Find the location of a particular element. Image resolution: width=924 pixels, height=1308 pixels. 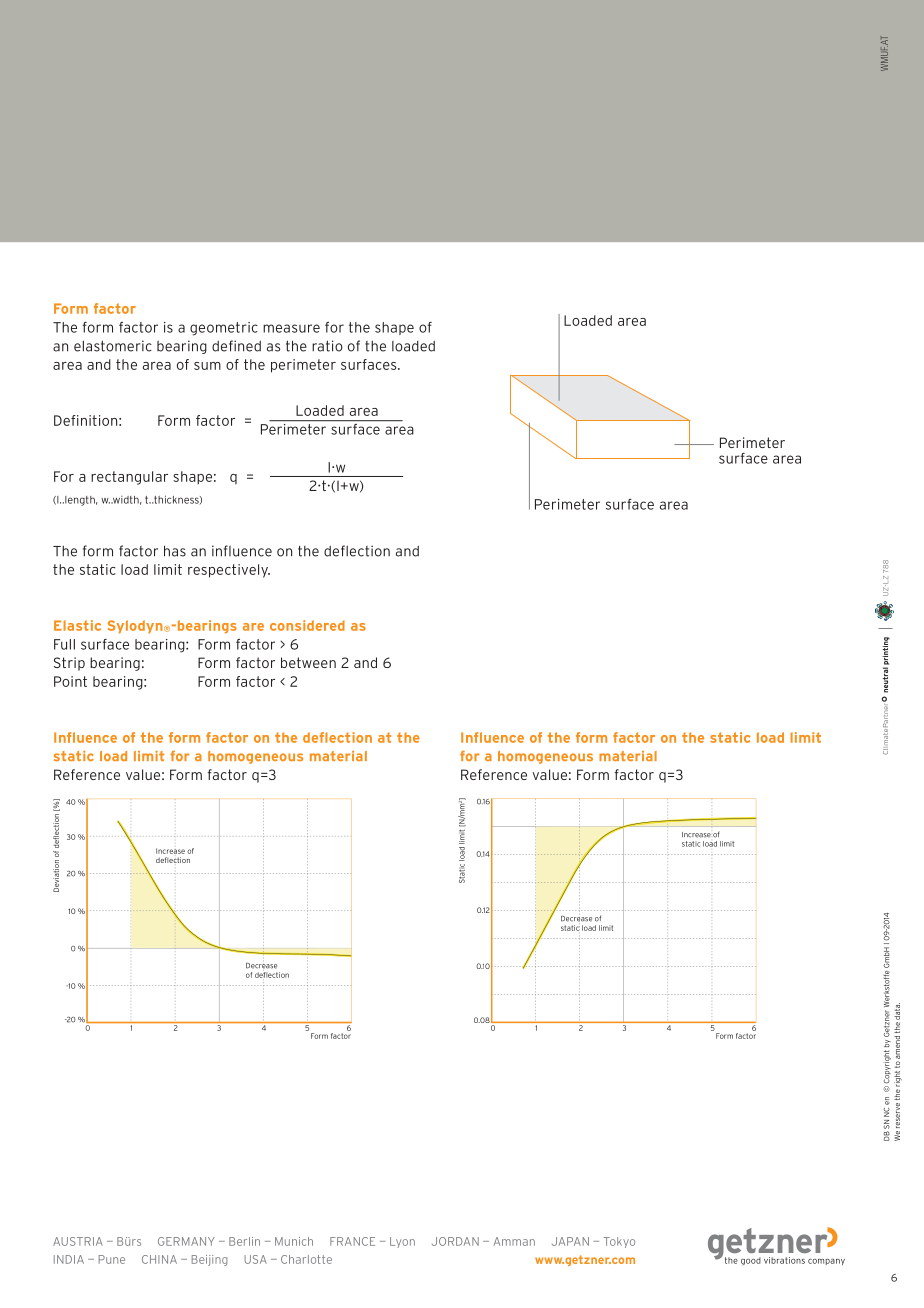

Pune is located at coordinates (112, 1259).
